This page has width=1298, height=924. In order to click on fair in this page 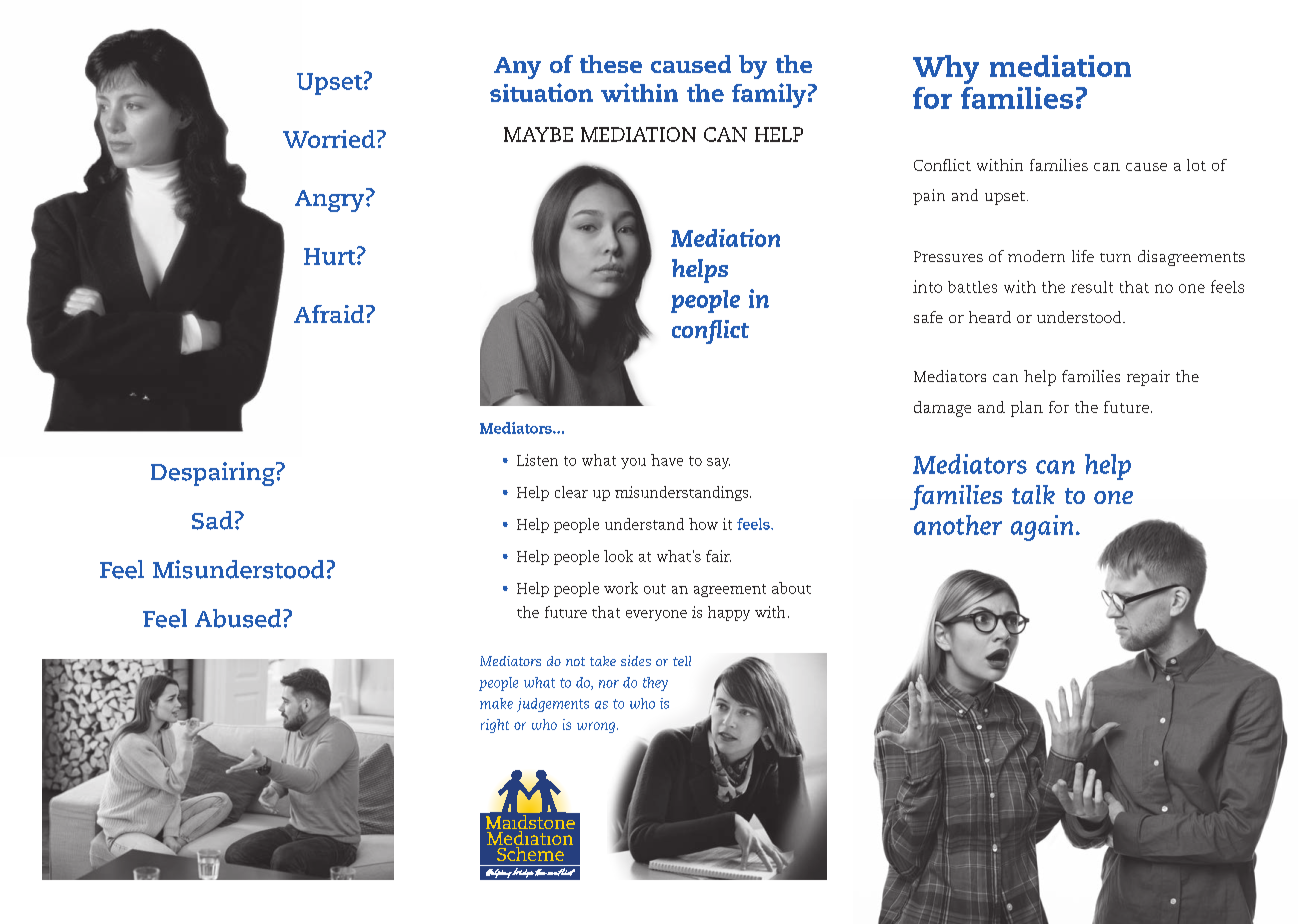, I will do `click(718, 556)`.
